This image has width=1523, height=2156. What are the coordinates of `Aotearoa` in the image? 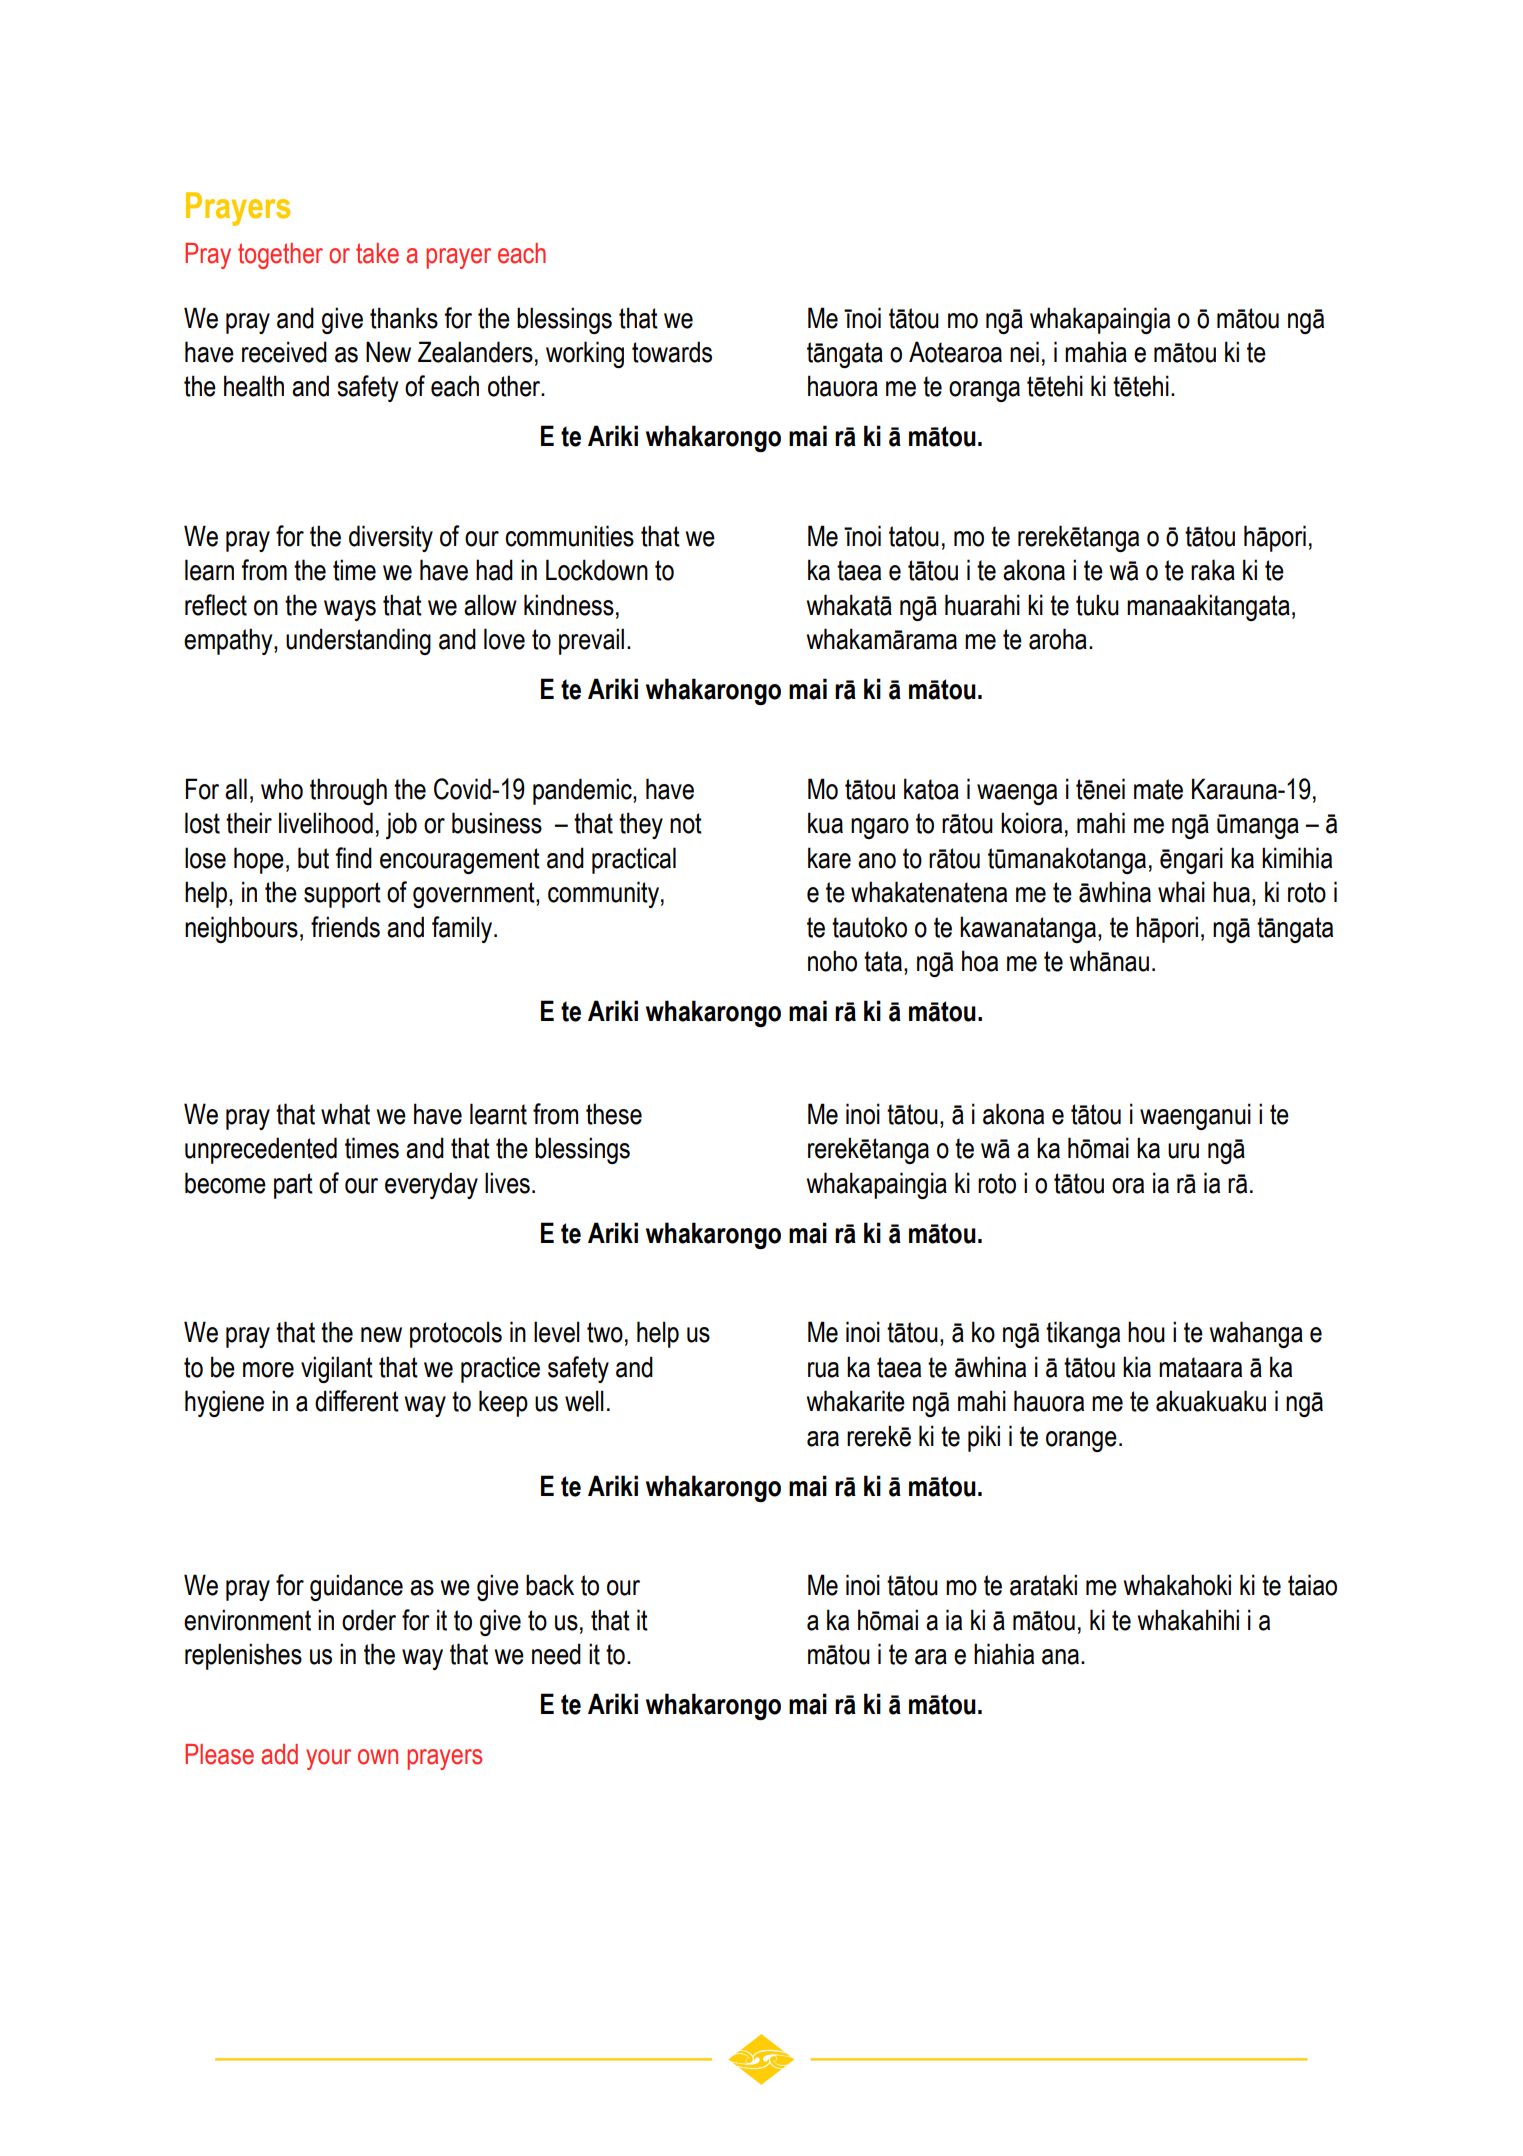 It's located at (955, 352).
